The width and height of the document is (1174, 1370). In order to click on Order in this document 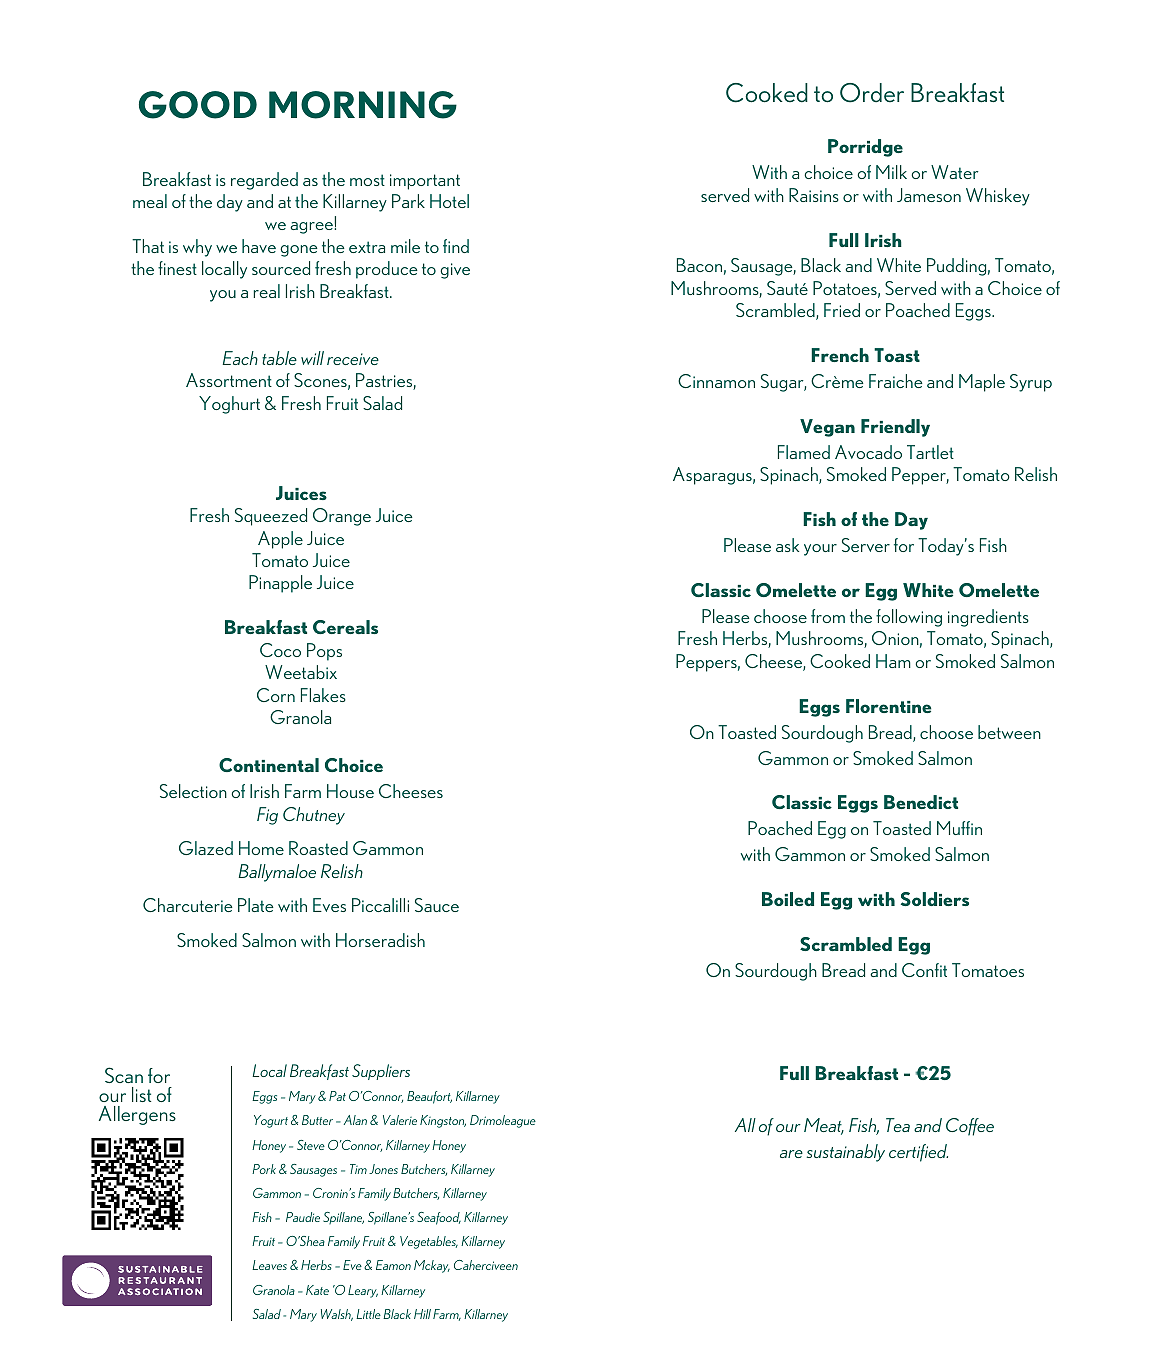, I will do `click(872, 93)`.
